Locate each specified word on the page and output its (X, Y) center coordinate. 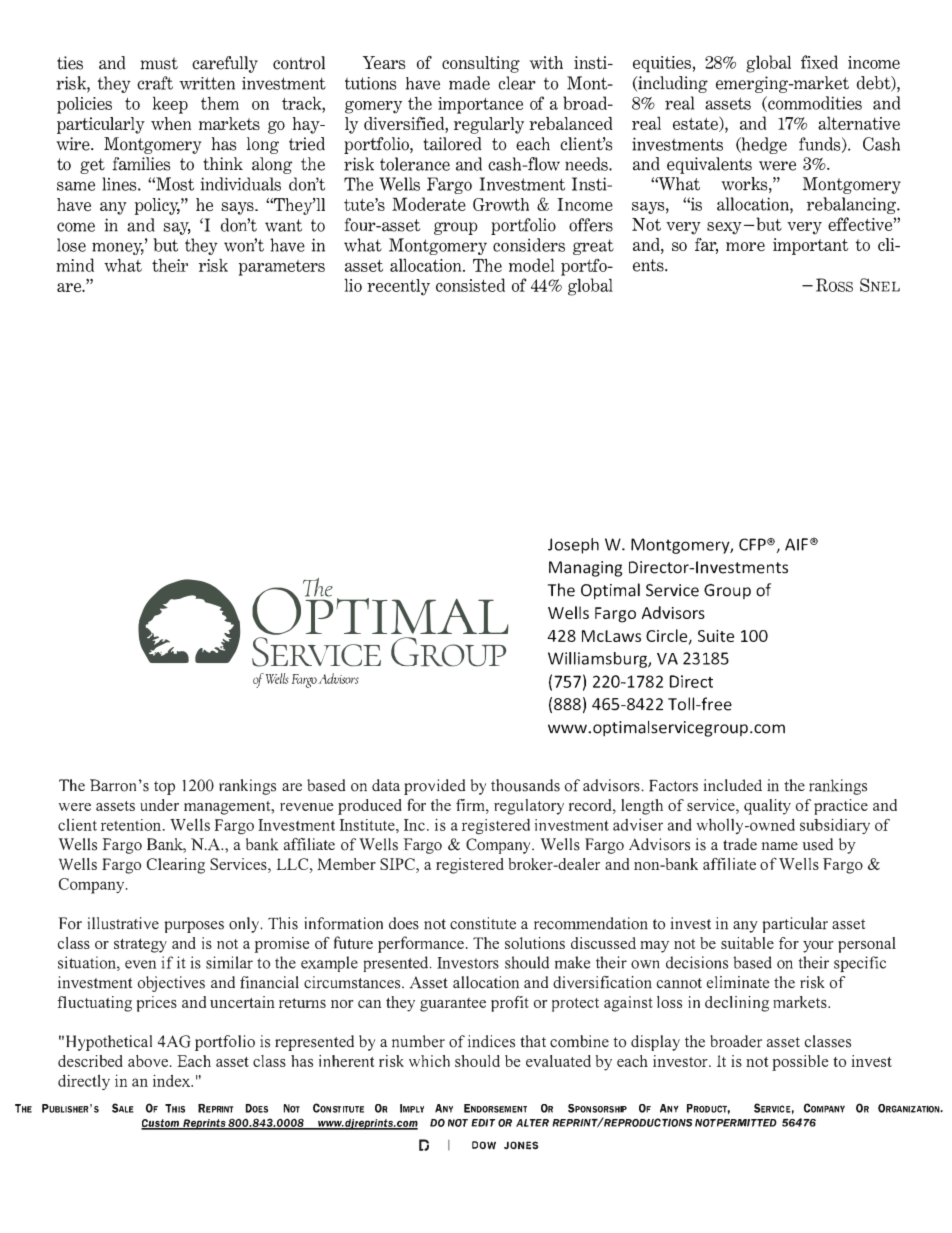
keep (170, 105)
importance (480, 105)
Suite (716, 636)
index (173, 1081)
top (164, 788)
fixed (819, 62)
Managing (585, 569)
